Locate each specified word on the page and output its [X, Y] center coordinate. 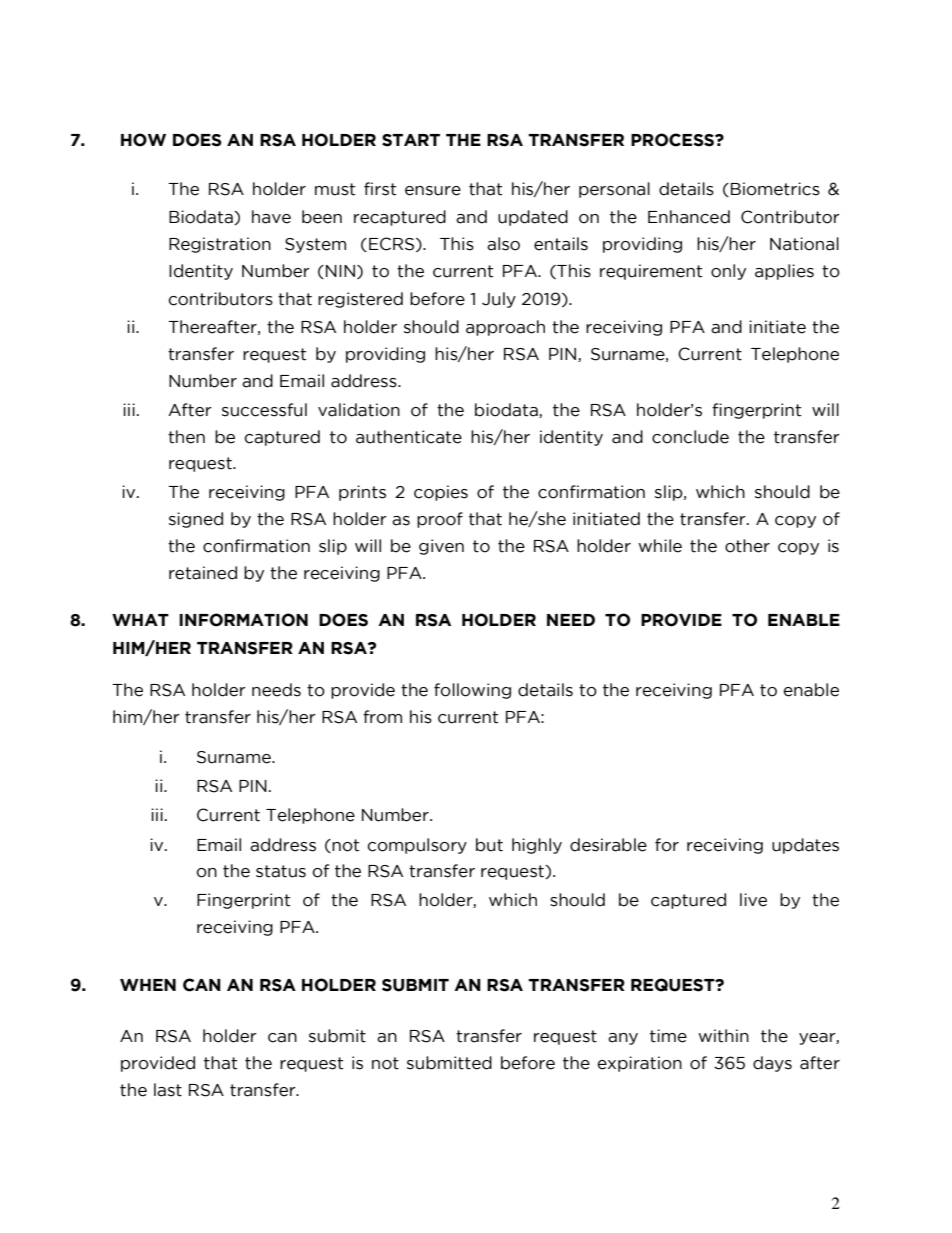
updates [805, 846]
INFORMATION [243, 620]
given [441, 547]
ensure [433, 191]
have [271, 217]
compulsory [417, 846]
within [723, 1036]
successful [264, 410]
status [281, 871]
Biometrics [775, 189]
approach [505, 328]
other [747, 546]
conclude [690, 437]
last [168, 1090]
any [623, 1039]
